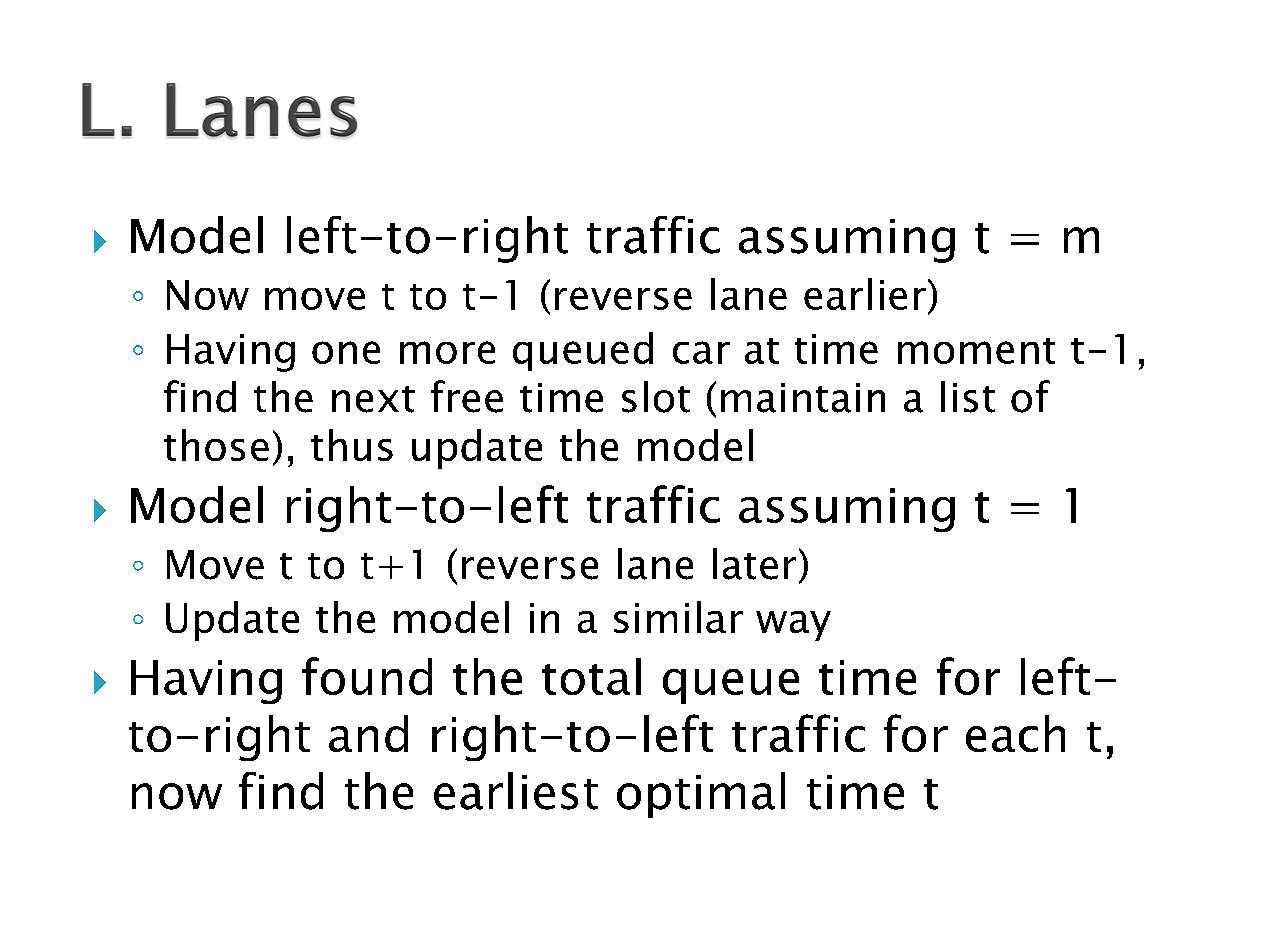 This screenshot has height=952, width=1270. Describe the element at coordinates (865, 294) in the screenshot. I see `earlier` at that location.
